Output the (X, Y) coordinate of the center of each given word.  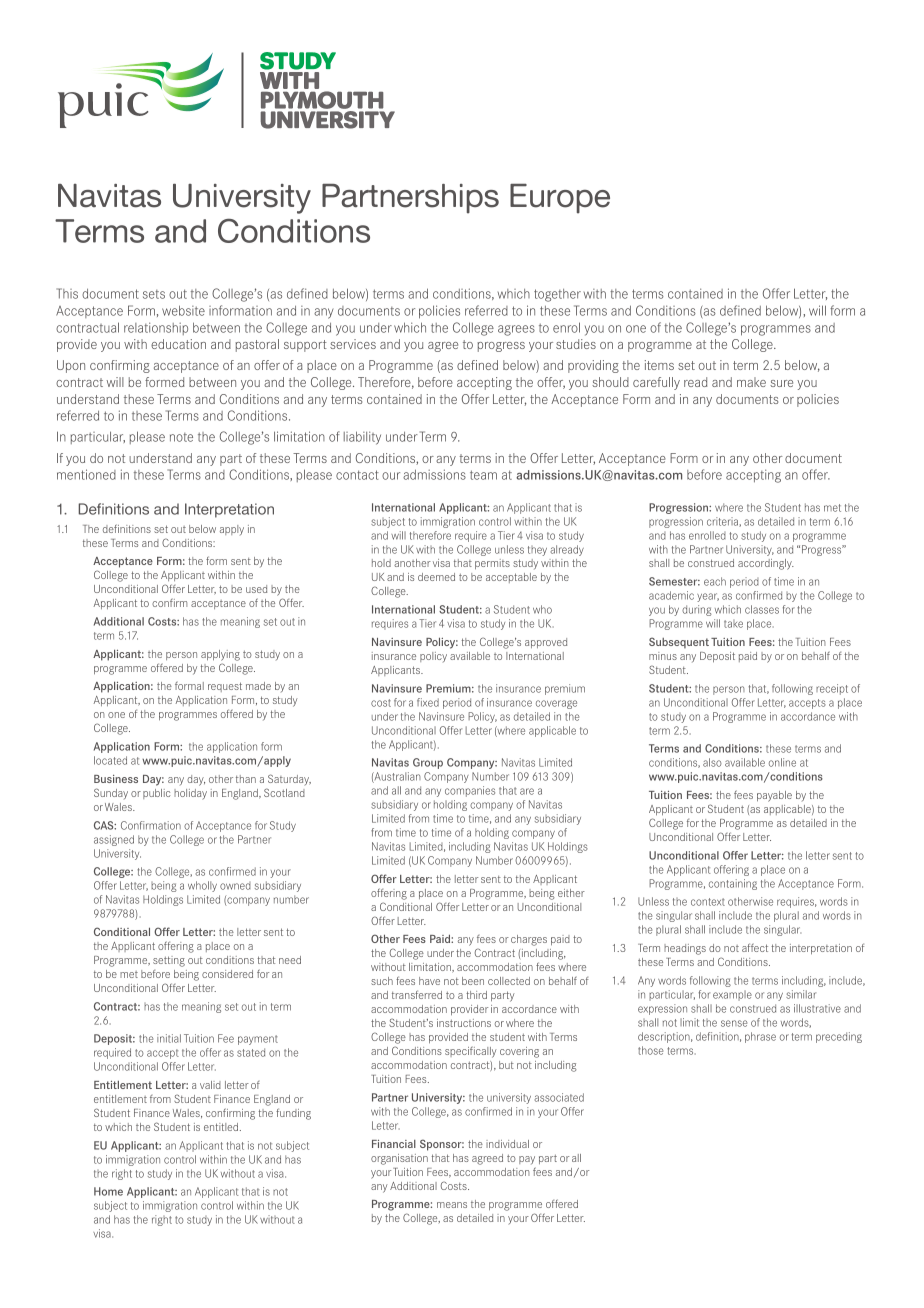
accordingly (766, 564)
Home (108, 1191)
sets (154, 294)
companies (470, 791)
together (557, 295)
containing (733, 884)
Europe (560, 199)
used (256, 589)
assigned (114, 840)
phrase (760, 1037)
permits (492, 564)
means (452, 1205)
